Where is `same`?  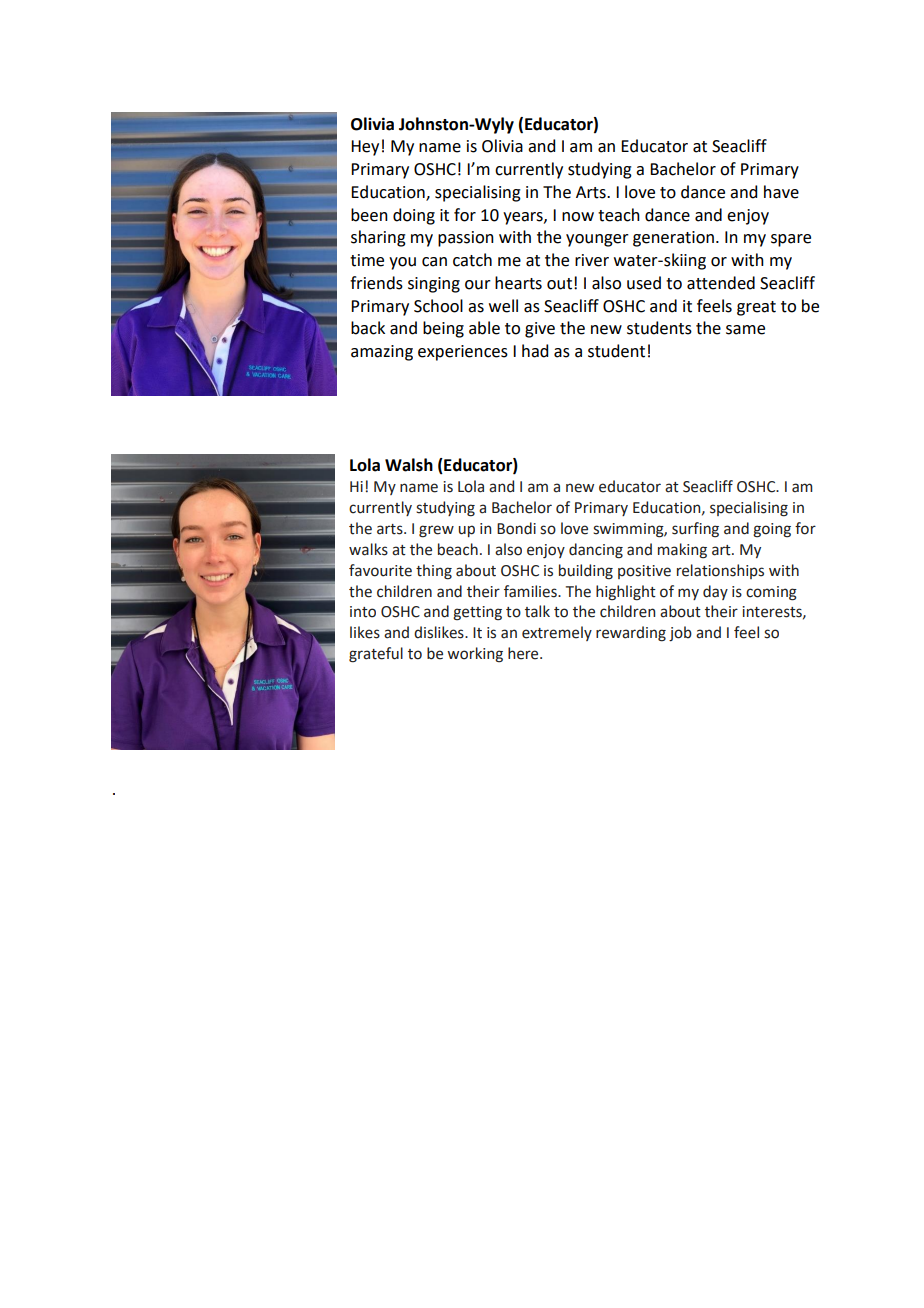
same is located at coordinates (745, 330).
